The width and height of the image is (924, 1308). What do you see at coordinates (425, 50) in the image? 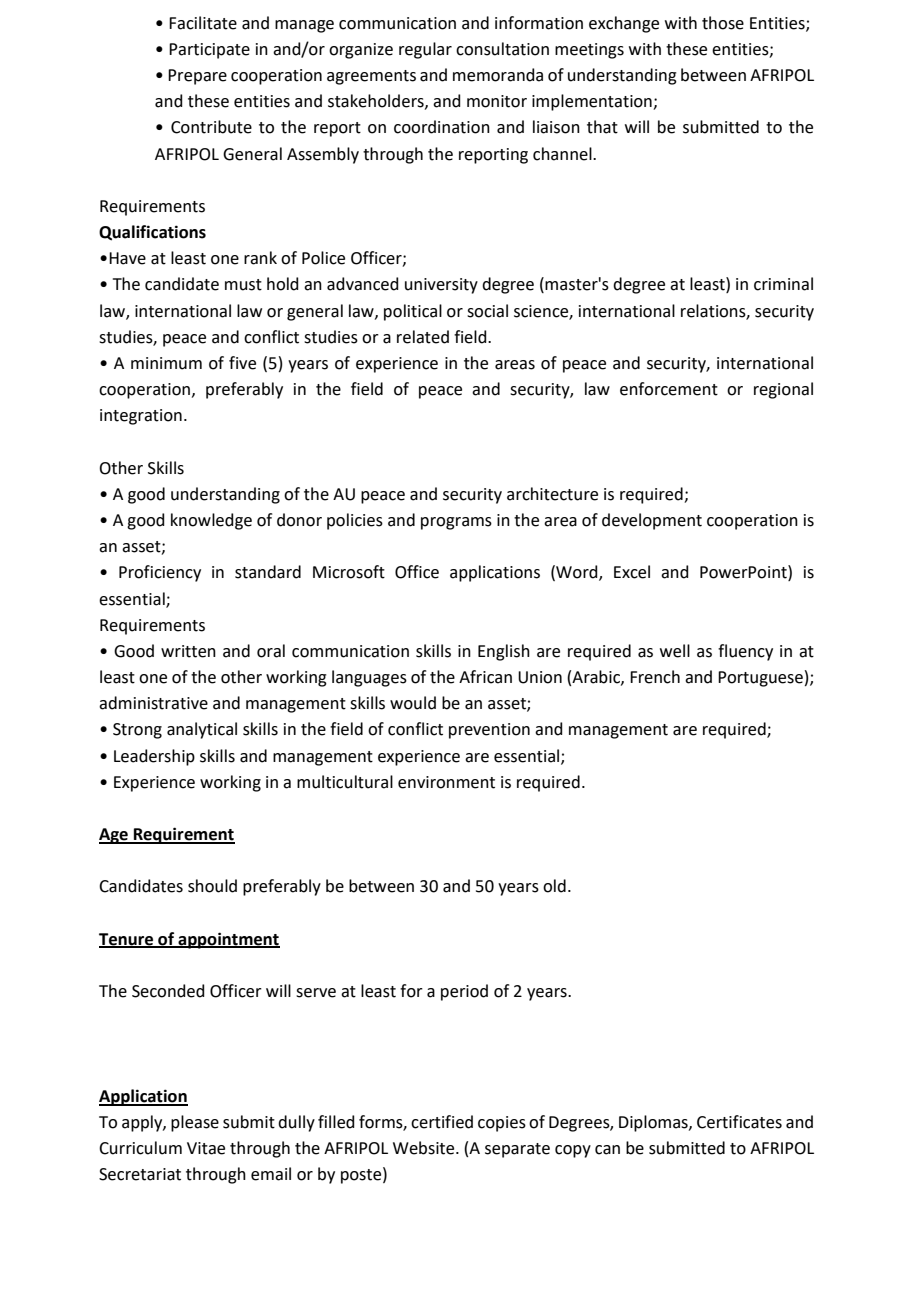
I see `regular` at bounding box center [425, 50].
